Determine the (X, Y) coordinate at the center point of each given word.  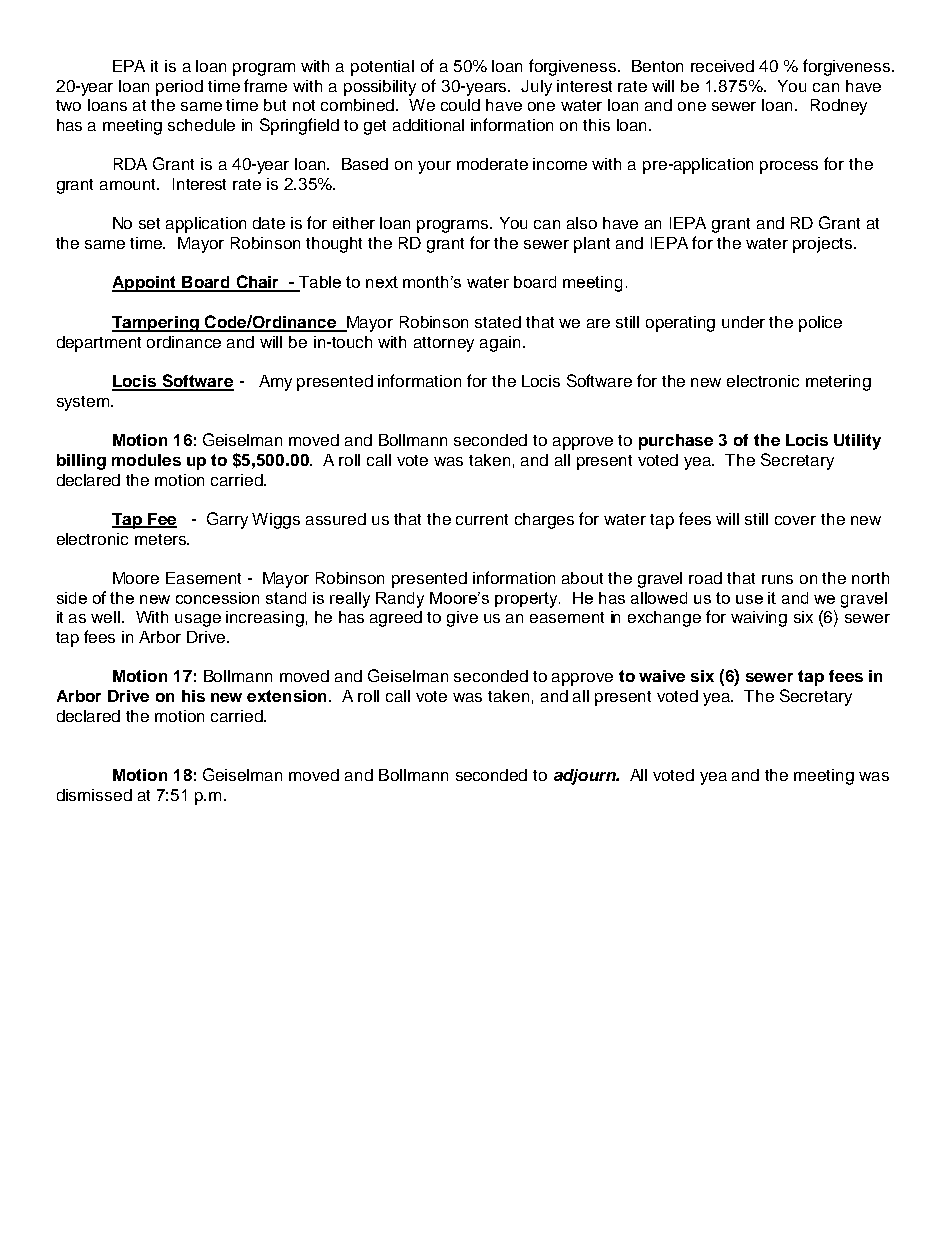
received (722, 66)
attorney (444, 344)
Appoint (145, 284)
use (749, 599)
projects (824, 245)
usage (198, 620)
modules (146, 460)
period (179, 88)
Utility (857, 442)
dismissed (94, 795)
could (460, 105)
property (527, 600)
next (382, 282)
